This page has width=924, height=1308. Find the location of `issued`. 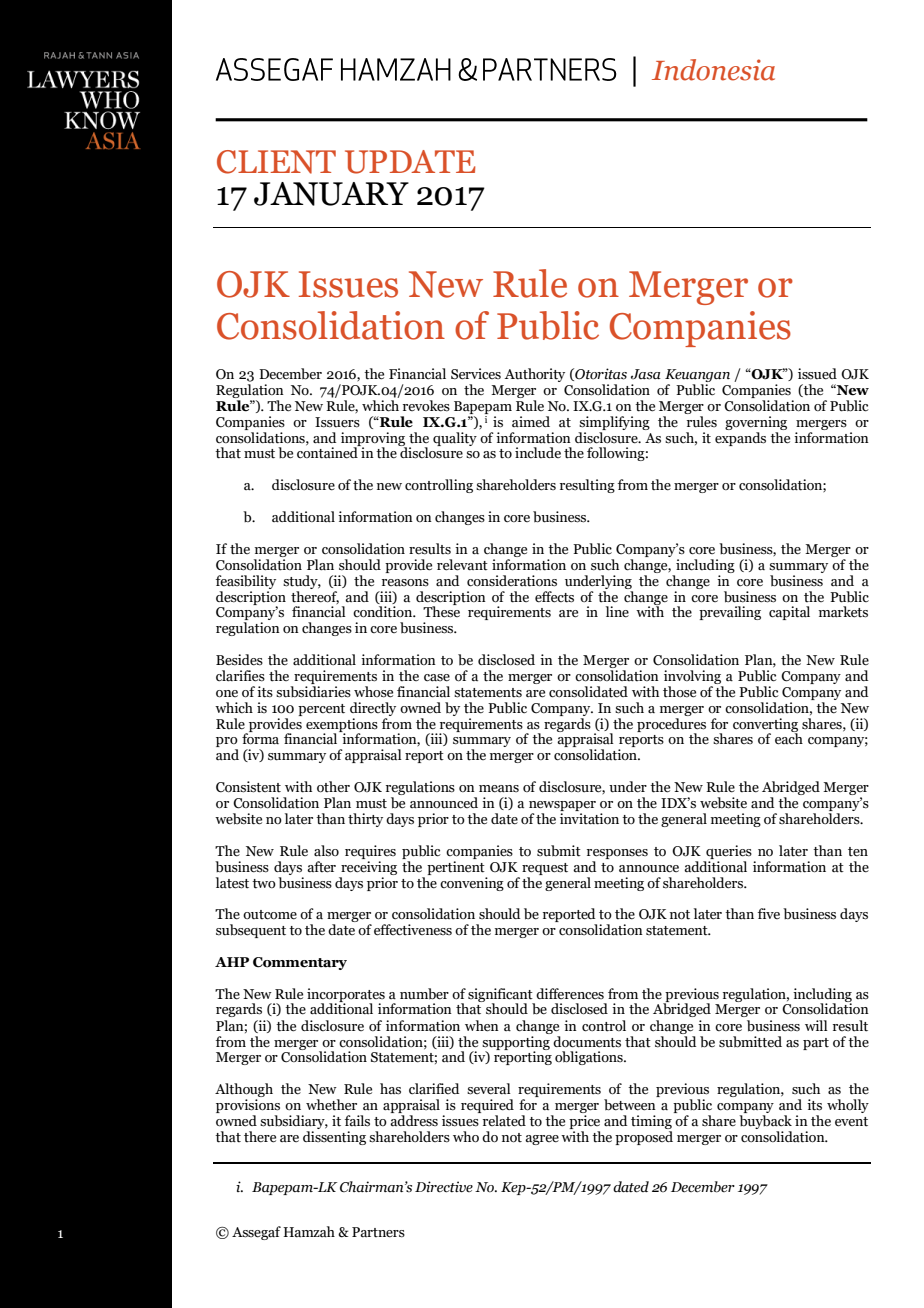

issued is located at coordinates (817, 374).
